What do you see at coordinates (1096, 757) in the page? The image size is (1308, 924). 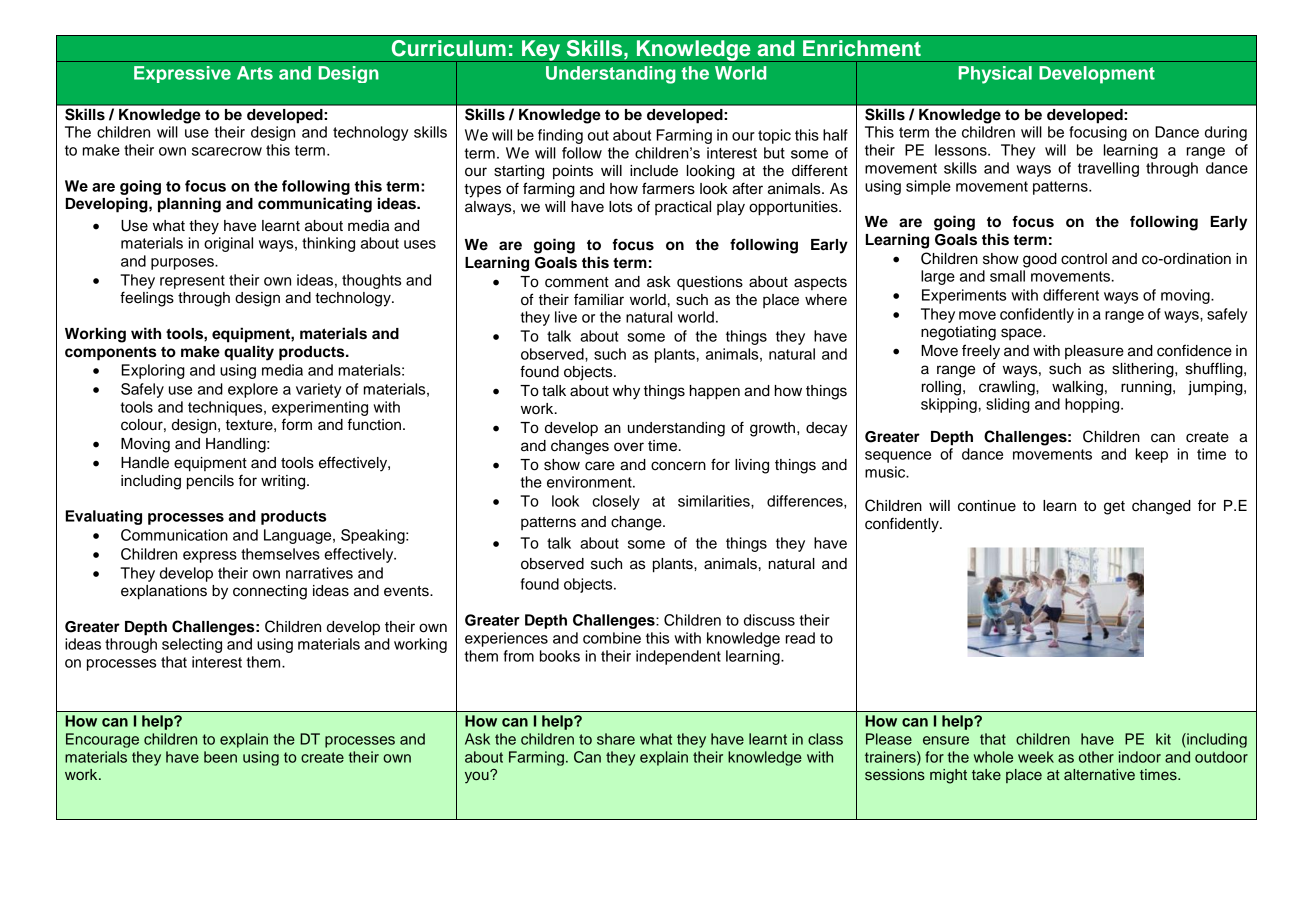 I see `other` at bounding box center [1096, 757].
